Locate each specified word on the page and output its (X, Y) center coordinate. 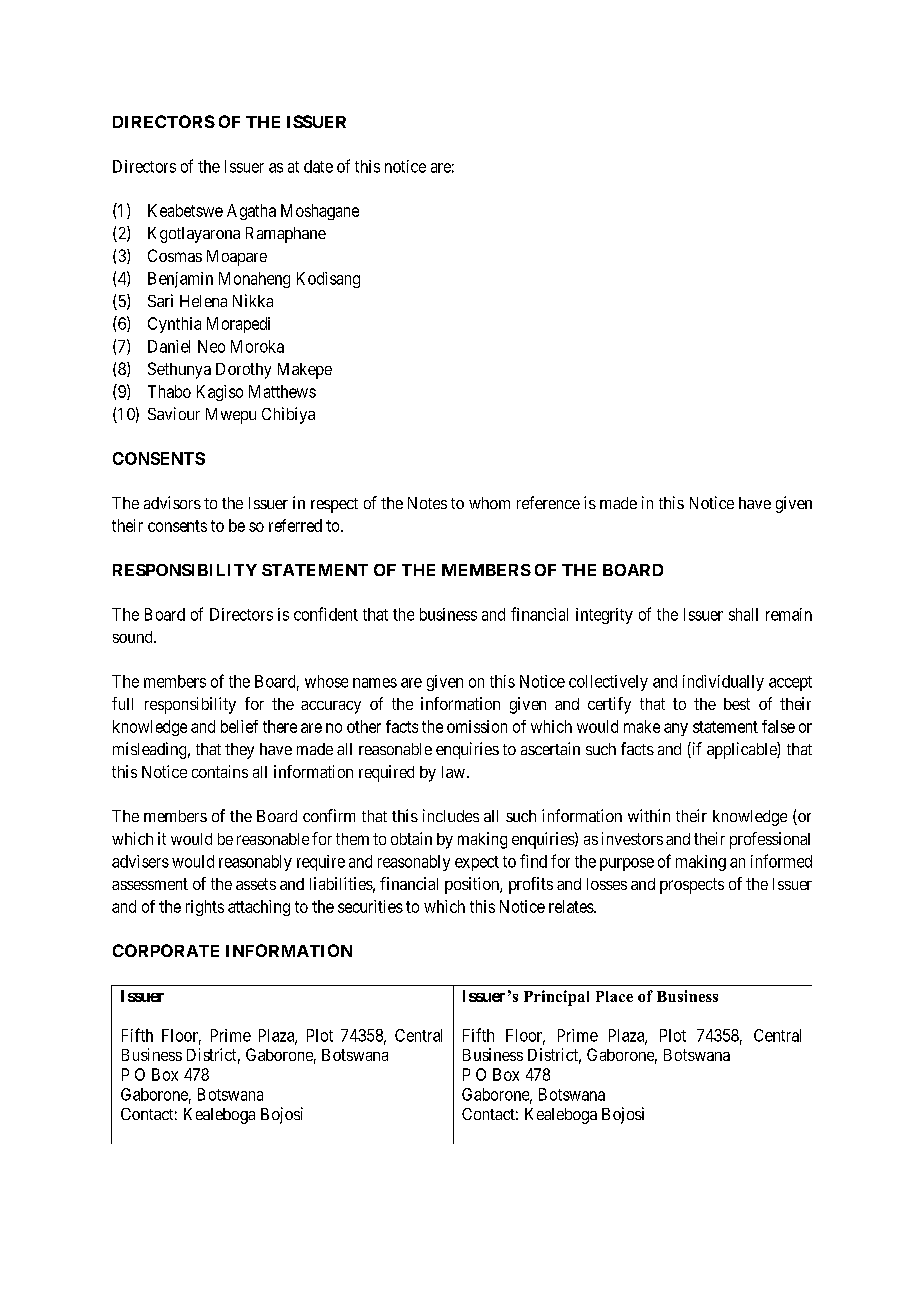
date (318, 166)
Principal (556, 998)
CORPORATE (166, 950)
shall (743, 614)
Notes (427, 503)
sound (134, 637)
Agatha (251, 212)
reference (548, 502)
